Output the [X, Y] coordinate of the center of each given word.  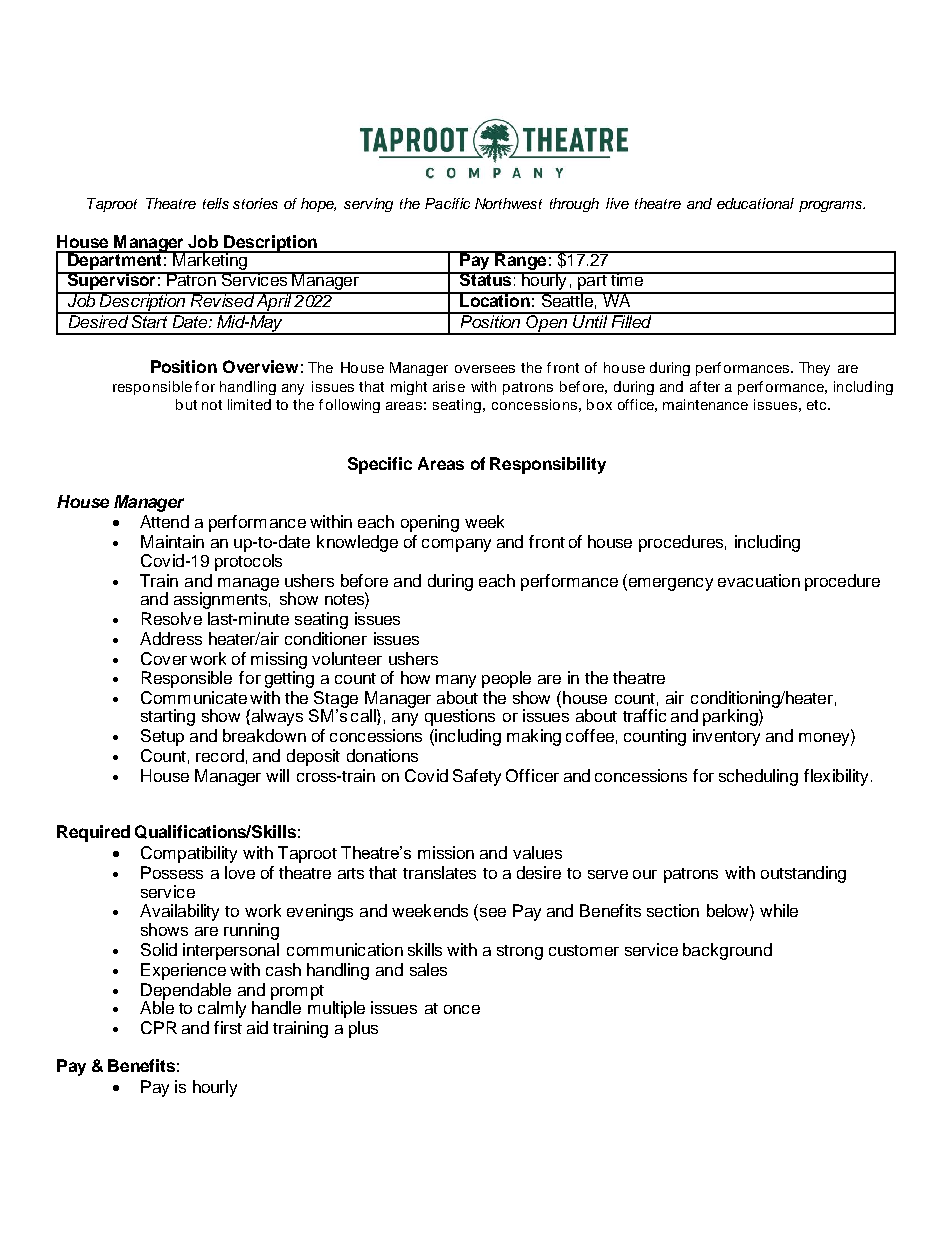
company [456, 545]
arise [449, 386]
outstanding [803, 874]
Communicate [194, 697]
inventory [726, 737]
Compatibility [189, 854]
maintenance [705, 404]
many [456, 681]
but [186, 404]
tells [216, 203]
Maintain [172, 541]
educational [755, 203]
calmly [222, 1009]
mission [446, 852]
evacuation [759, 580]
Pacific [447, 203]
